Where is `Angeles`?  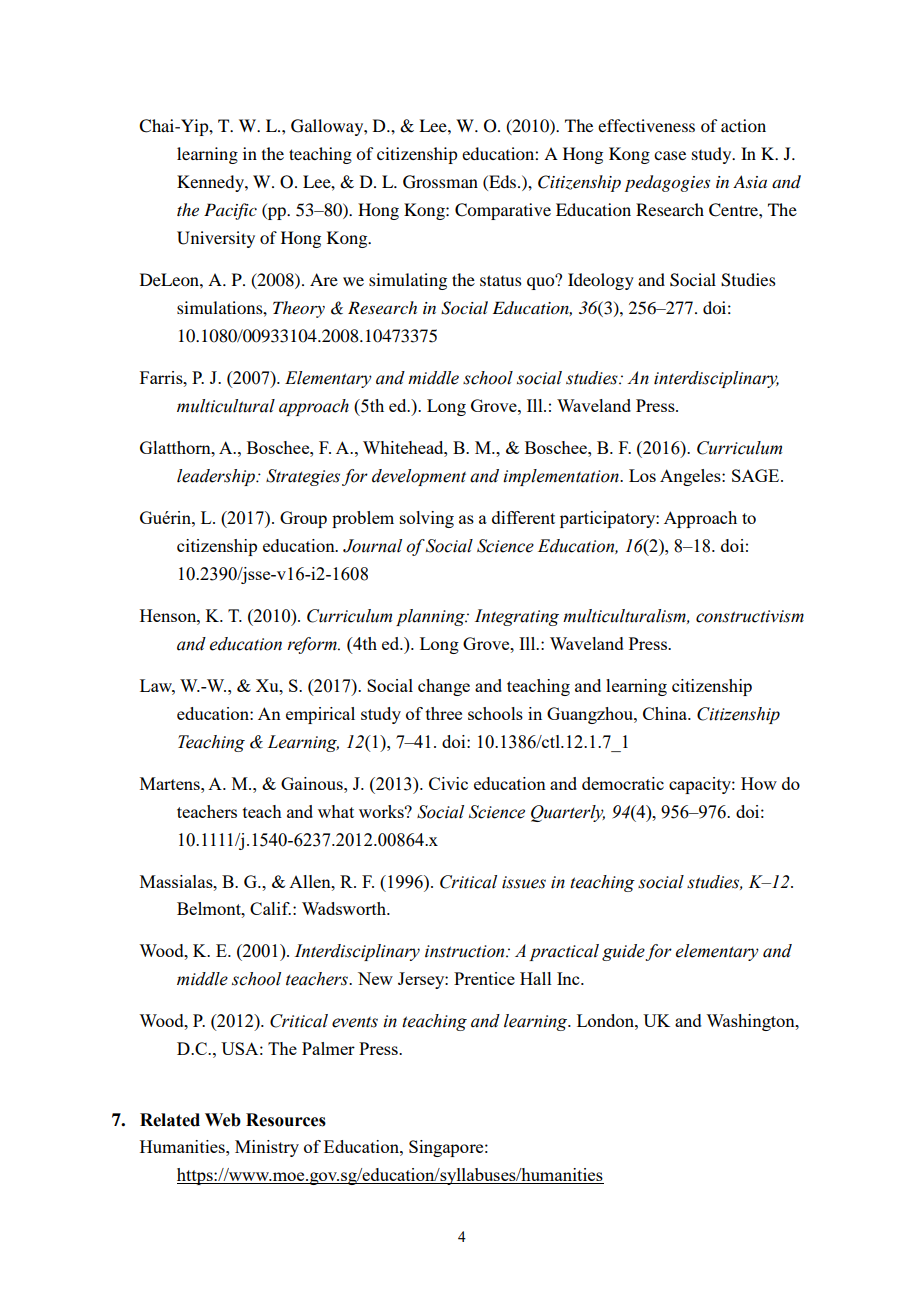 Angeles is located at coordinates (691, 477).
